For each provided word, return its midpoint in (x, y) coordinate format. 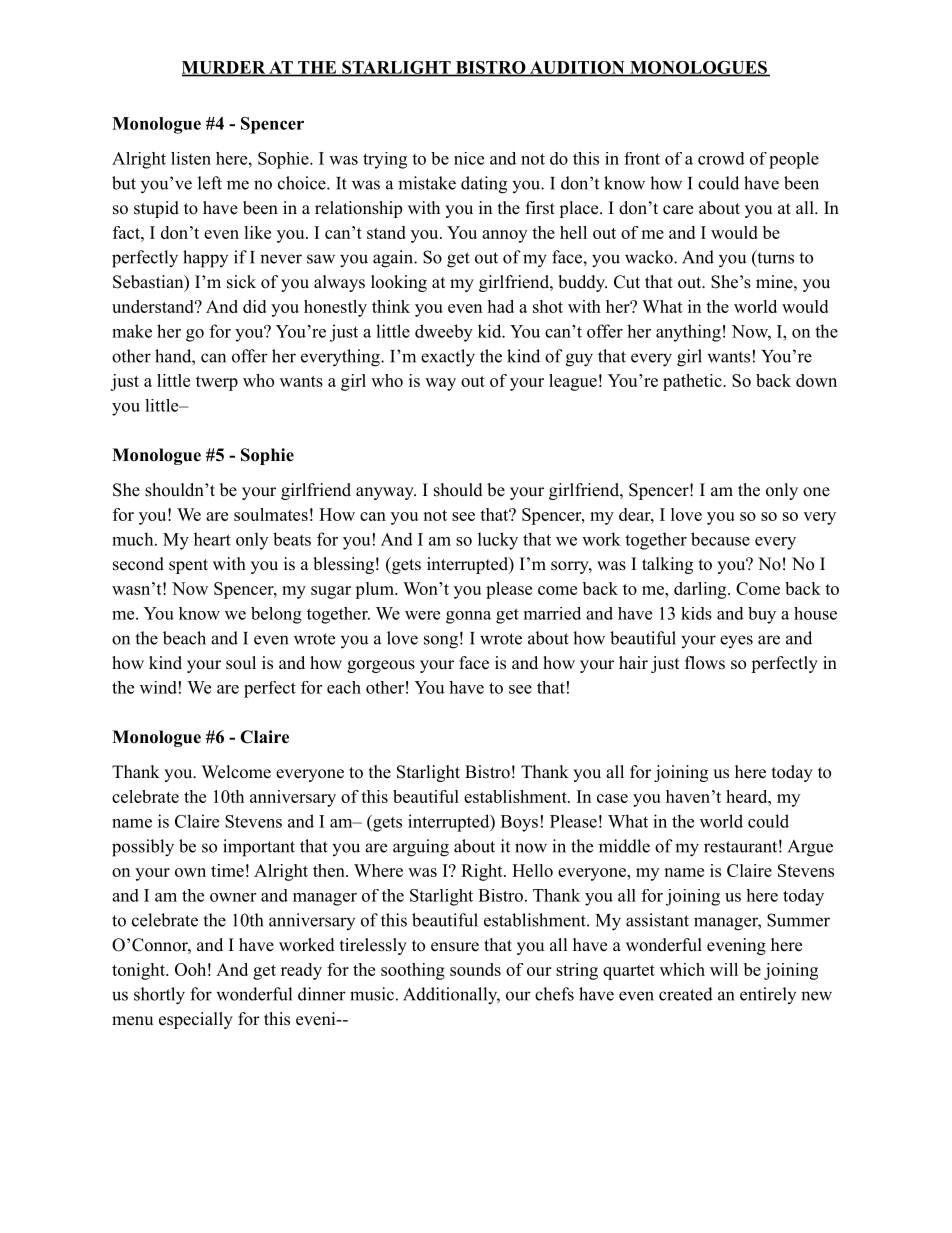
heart (212, 539)
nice (469, 158)
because (720, 539)
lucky (498, 541)
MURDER (225, 68)
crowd (721, 158)
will (724, 969)
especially (196, 1020)
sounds (475, 969)
